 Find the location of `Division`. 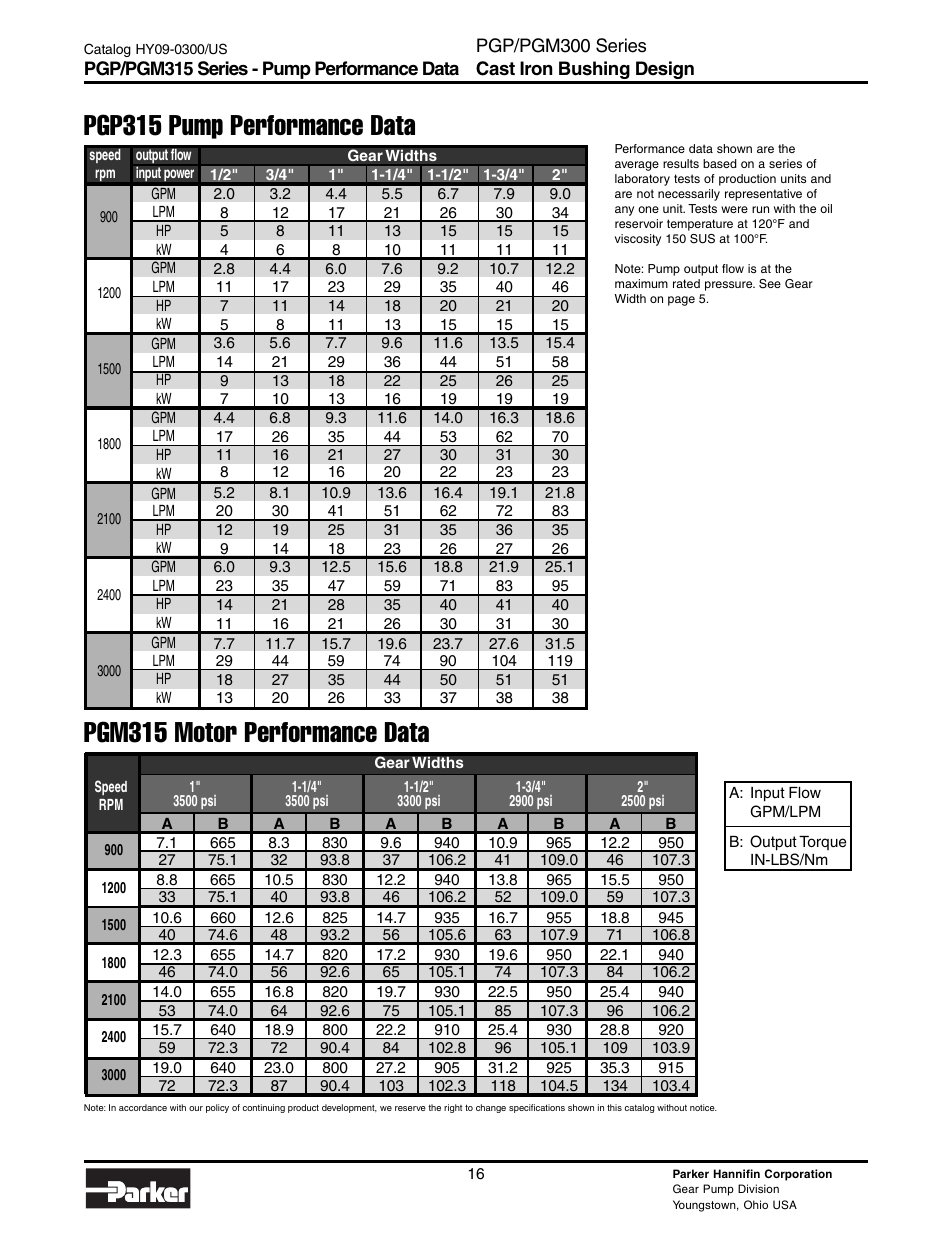

Division is located at coordinates (758, 1188).
